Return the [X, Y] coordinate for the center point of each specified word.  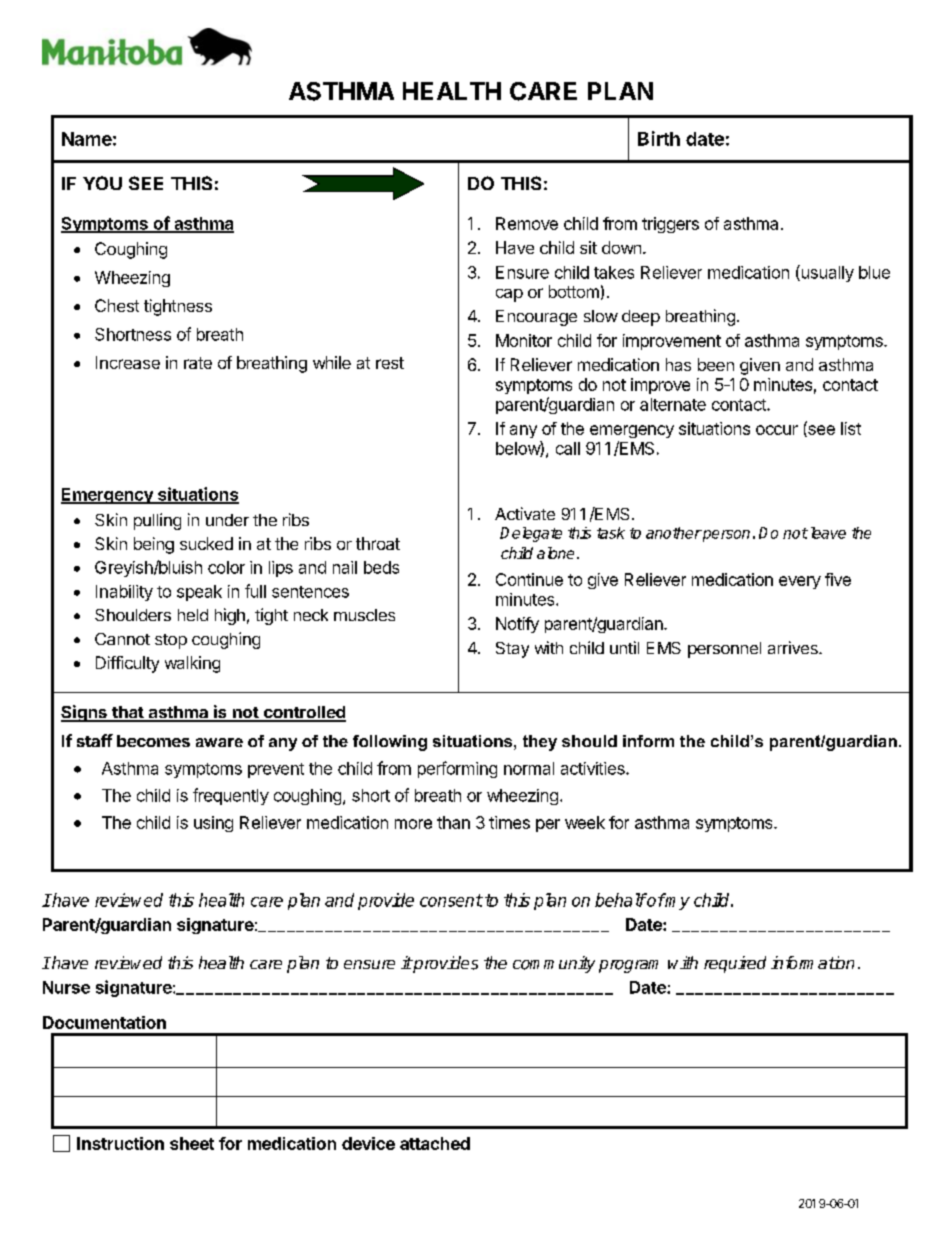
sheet [192, 1143]
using [213, 824]
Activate [525, 513]
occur [777, 430]
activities [594, 768]
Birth [659, 138]
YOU [102, 183]
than [453, 822]
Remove [527, 223]
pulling [157, 521]
